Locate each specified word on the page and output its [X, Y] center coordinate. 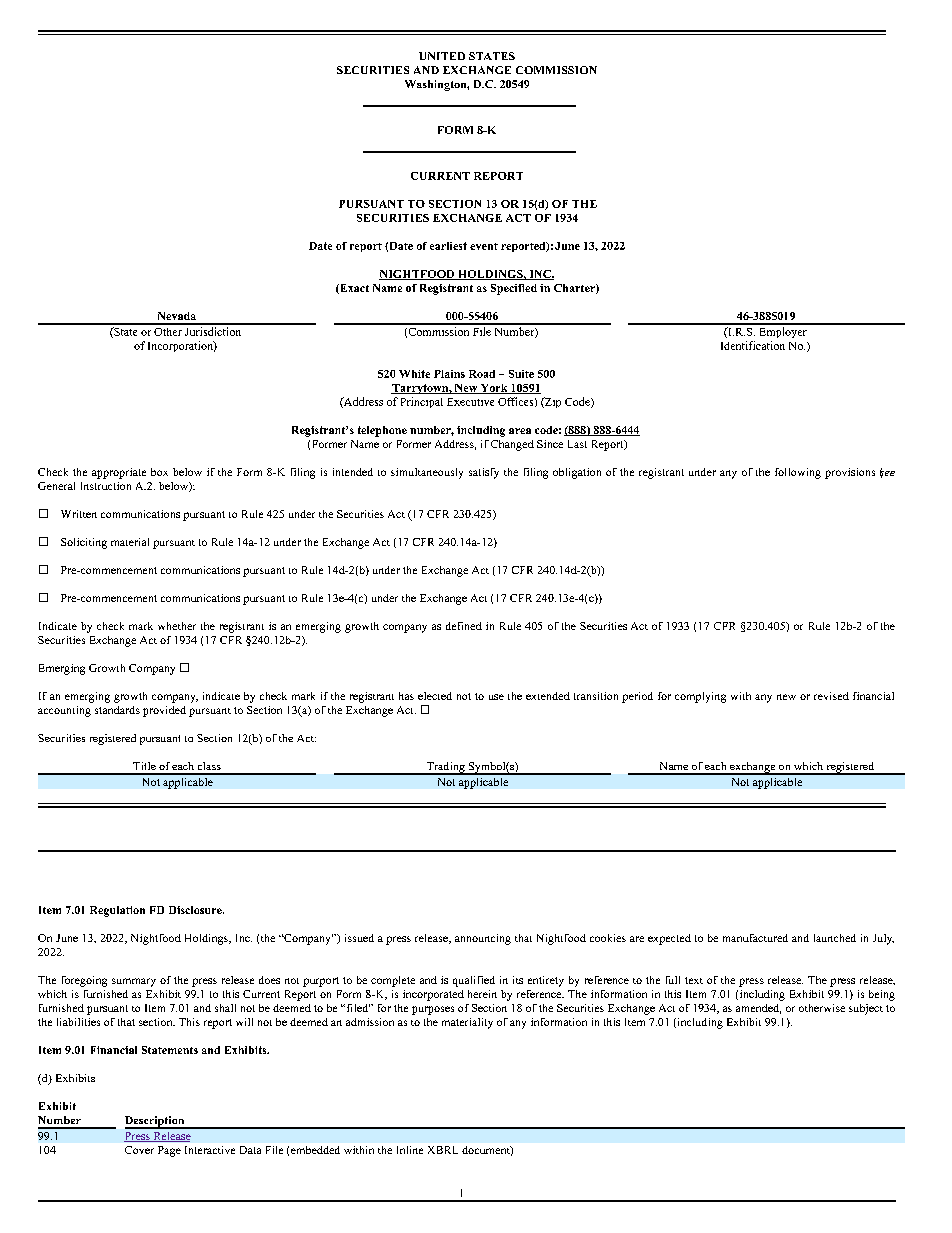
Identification [753, 345]
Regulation [117, 911]
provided [164, 711]
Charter [575, 289]
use [496, 697]
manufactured [755, 938]
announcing [483, 939]
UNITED [442, 56]
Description [156, 1122]
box [159, 472]
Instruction [106, 486]
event [484, 246]
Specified [514, 289]
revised [831, 696]
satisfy [484, 473]
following [798, 473]
